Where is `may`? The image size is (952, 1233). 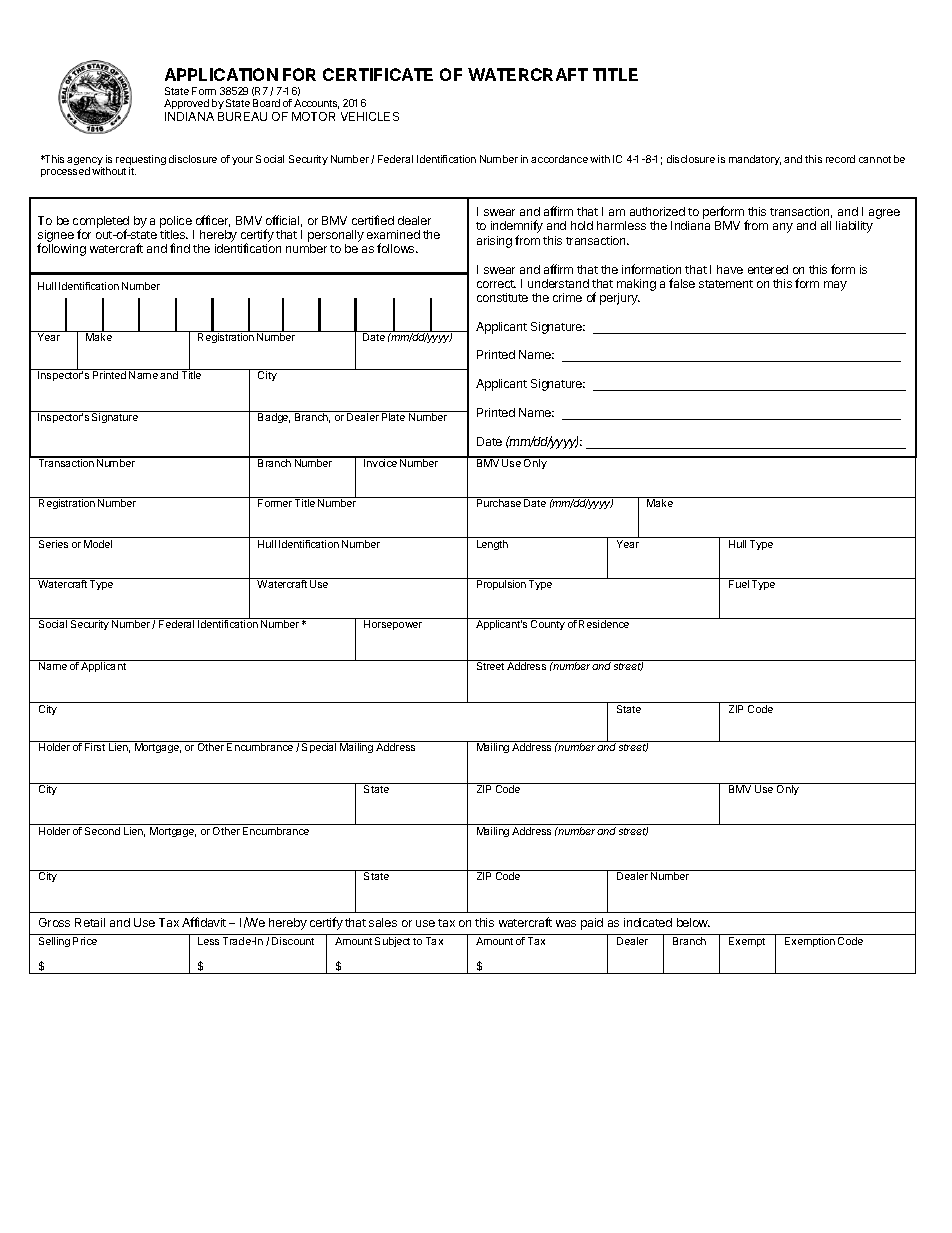 may is located at coordinates (835, 286).
